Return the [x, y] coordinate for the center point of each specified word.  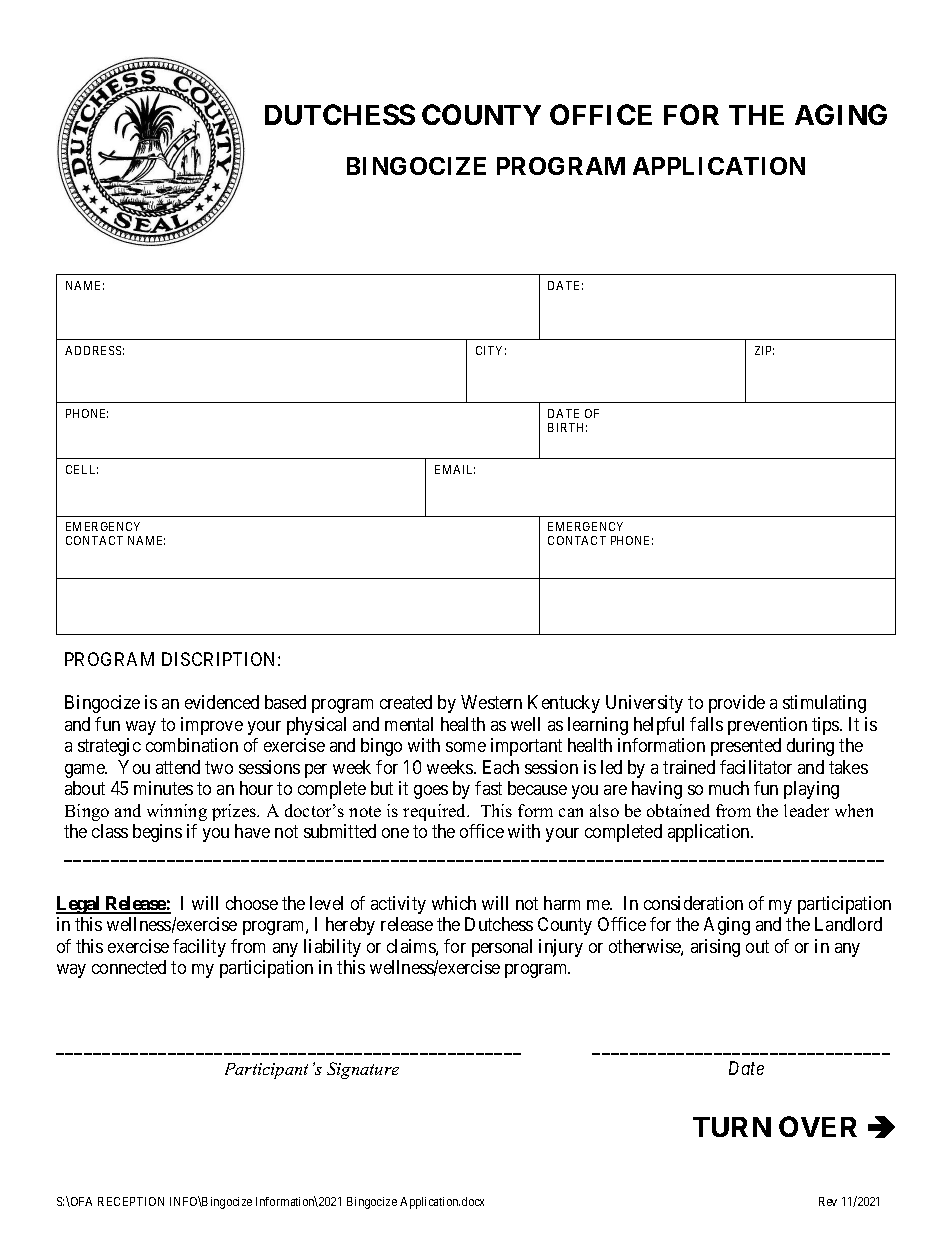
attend [178, 767]
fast [488, 788]
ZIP [764, 350]
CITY [491, 350]
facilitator [756, 767]
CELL [82, 469]
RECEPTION [131, 1201]
